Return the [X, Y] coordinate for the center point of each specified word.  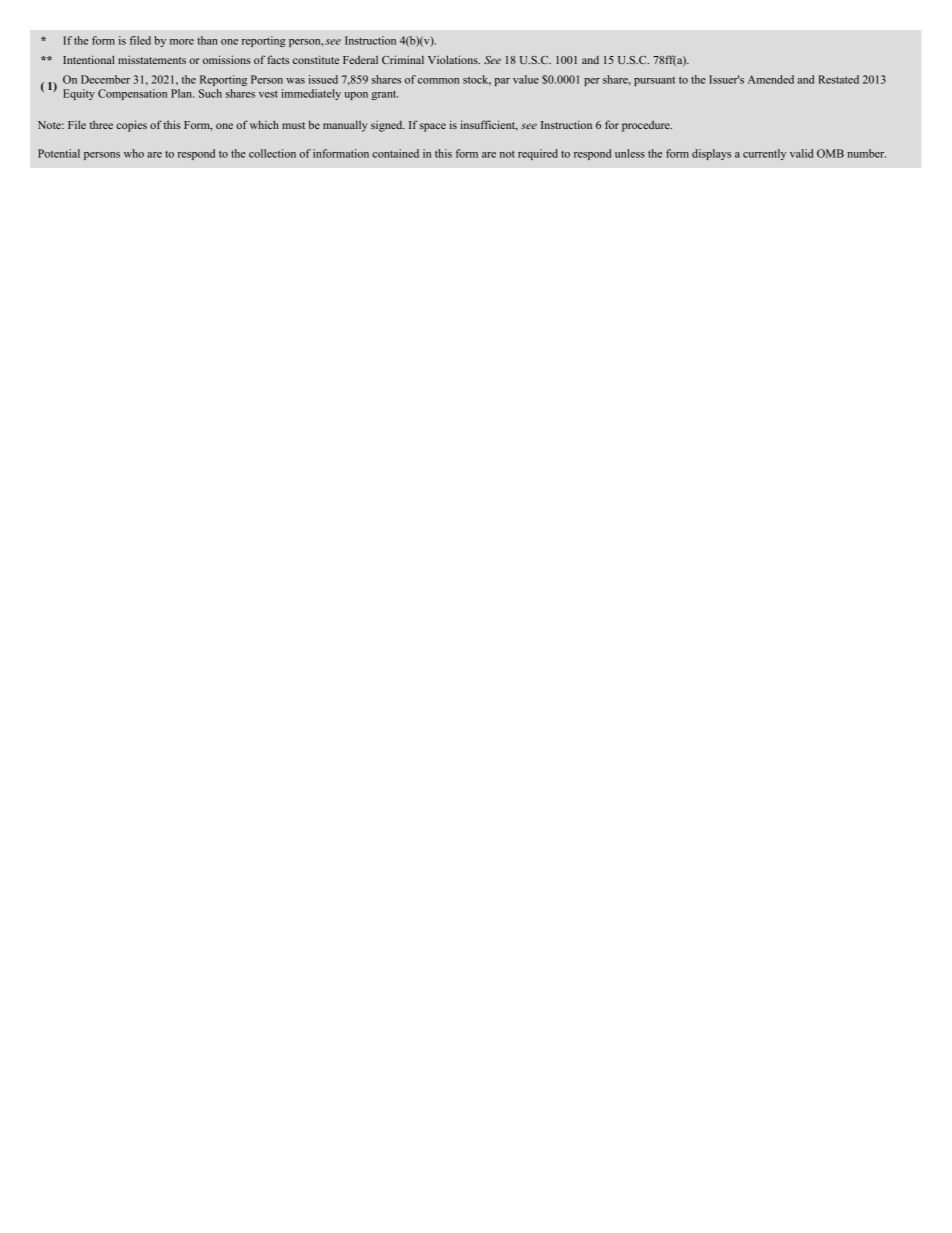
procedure [647, 126]
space [432, 127]
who [134, 153]
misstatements [152, 59]
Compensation [132, 94]
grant [385, 95]
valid [801, 153]
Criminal [403, 59]
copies [131, 126]
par [502, 82]
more [182, 42]
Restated [838, 79]
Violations [454, 59]
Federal [360, 59]
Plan [182, 93]
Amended [771, 79]
